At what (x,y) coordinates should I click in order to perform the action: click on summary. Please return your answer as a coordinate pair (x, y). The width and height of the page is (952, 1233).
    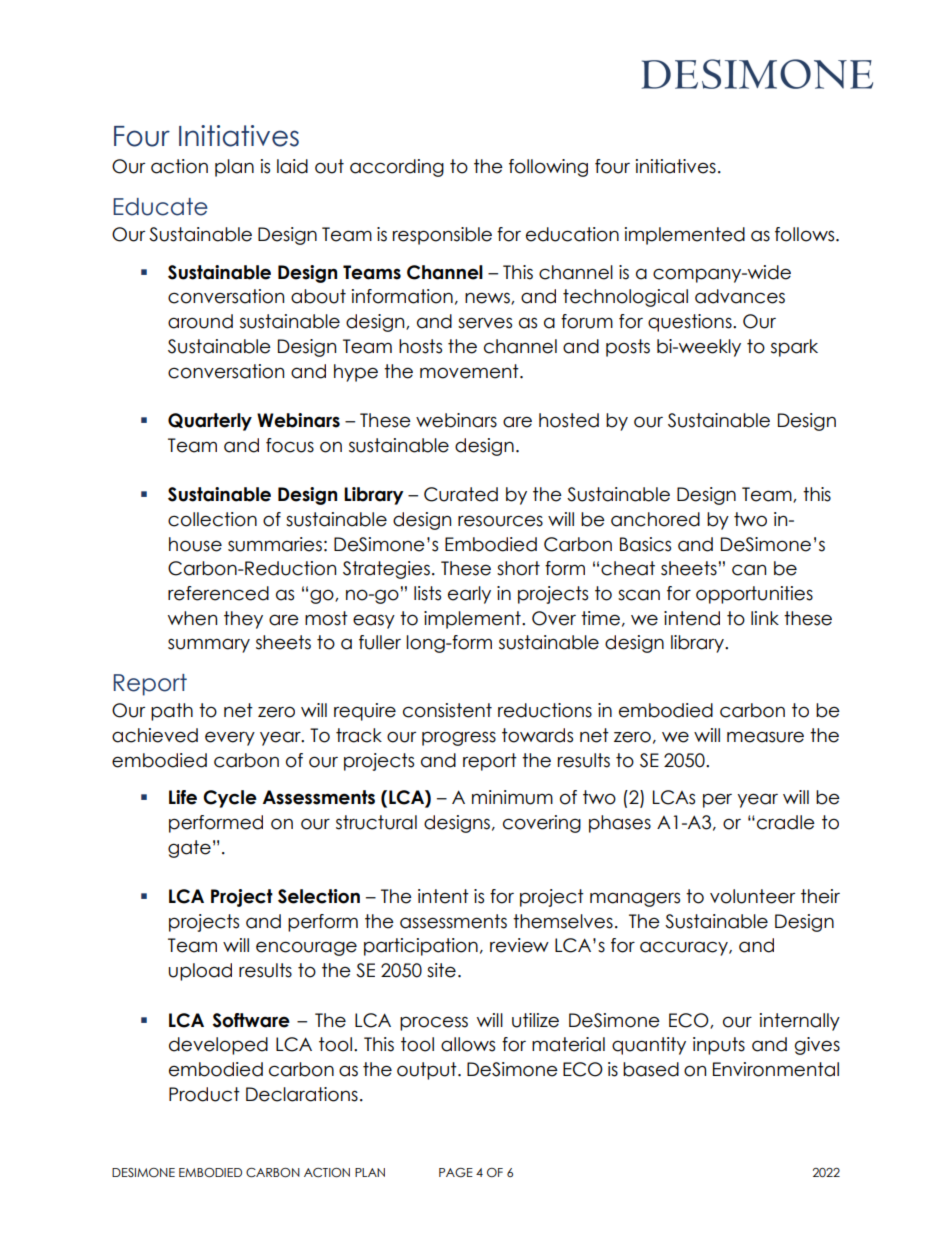
    Looking at the image, I should click on (209, 645).
